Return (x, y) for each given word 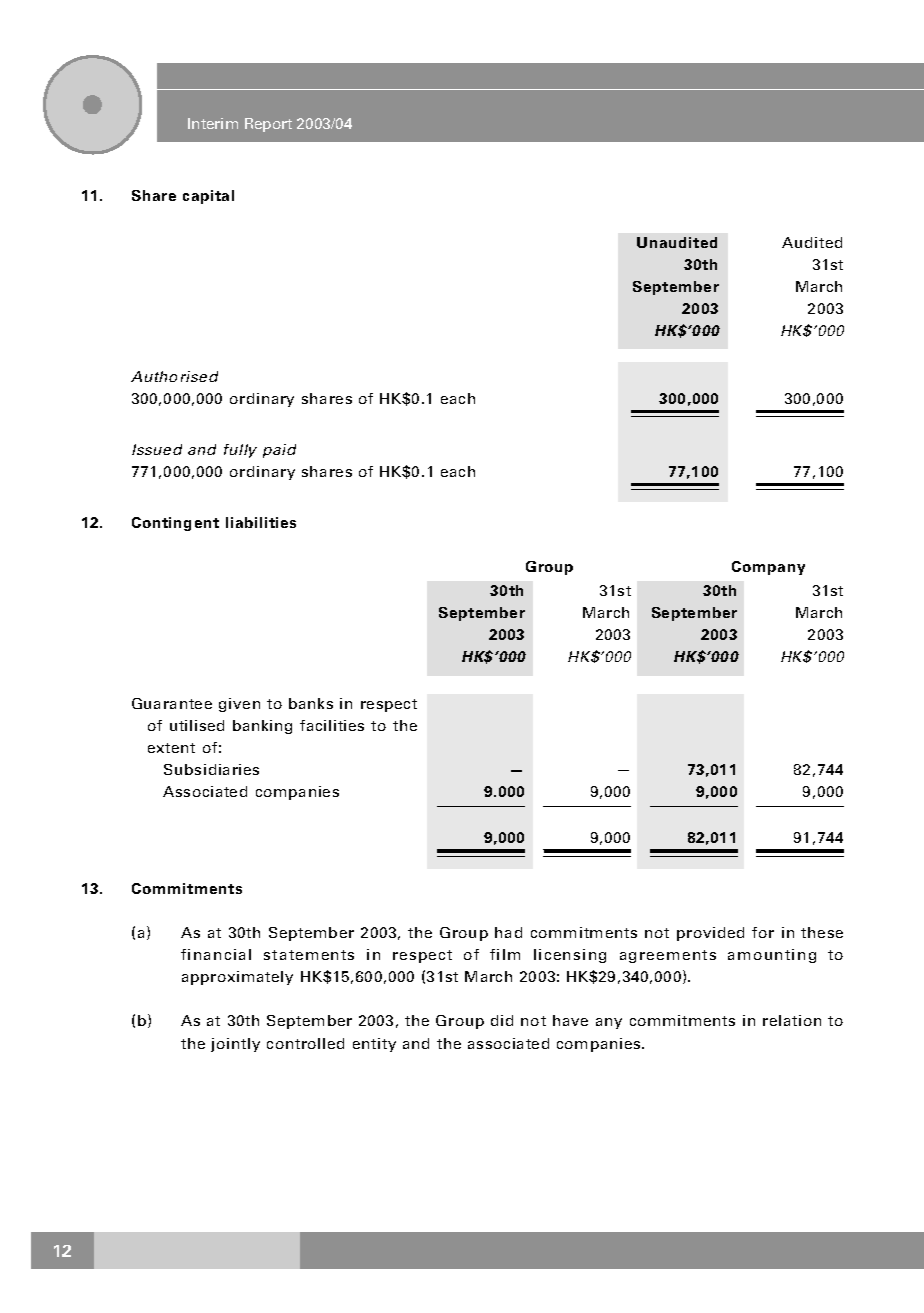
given (239, 705)
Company (768, 568)
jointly (235, 1045)
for (763, 932)
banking (262, 727)
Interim (213, 123)
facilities (332, 725)
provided (710, 934)
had (508, 932)
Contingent (175, 524)
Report (268, 125)
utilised (197, 725)
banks (311, 703)
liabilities (261, 522)
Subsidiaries (211, 769)
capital (208, 197)
